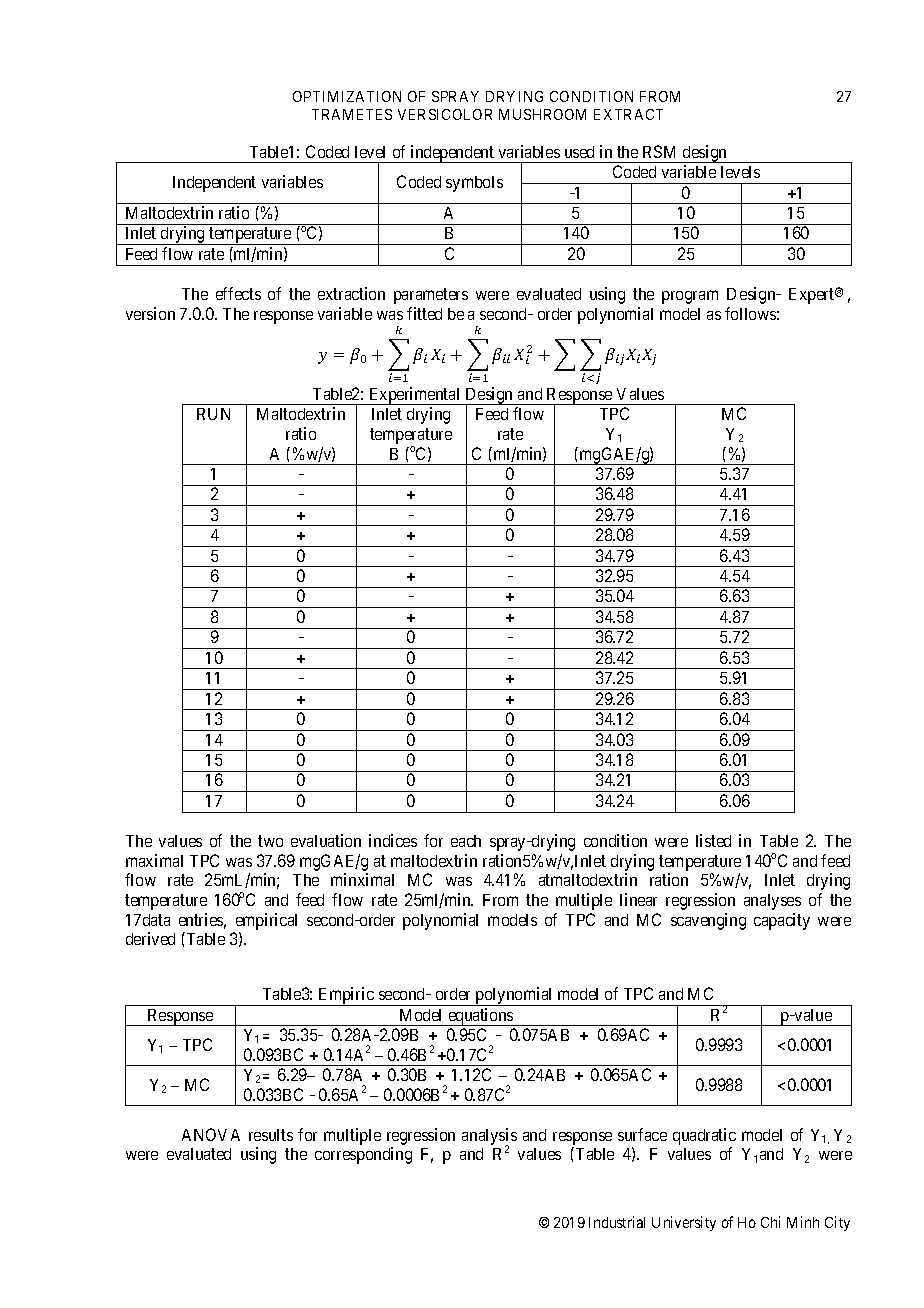  I want to click on listed, so click(713, 840).
